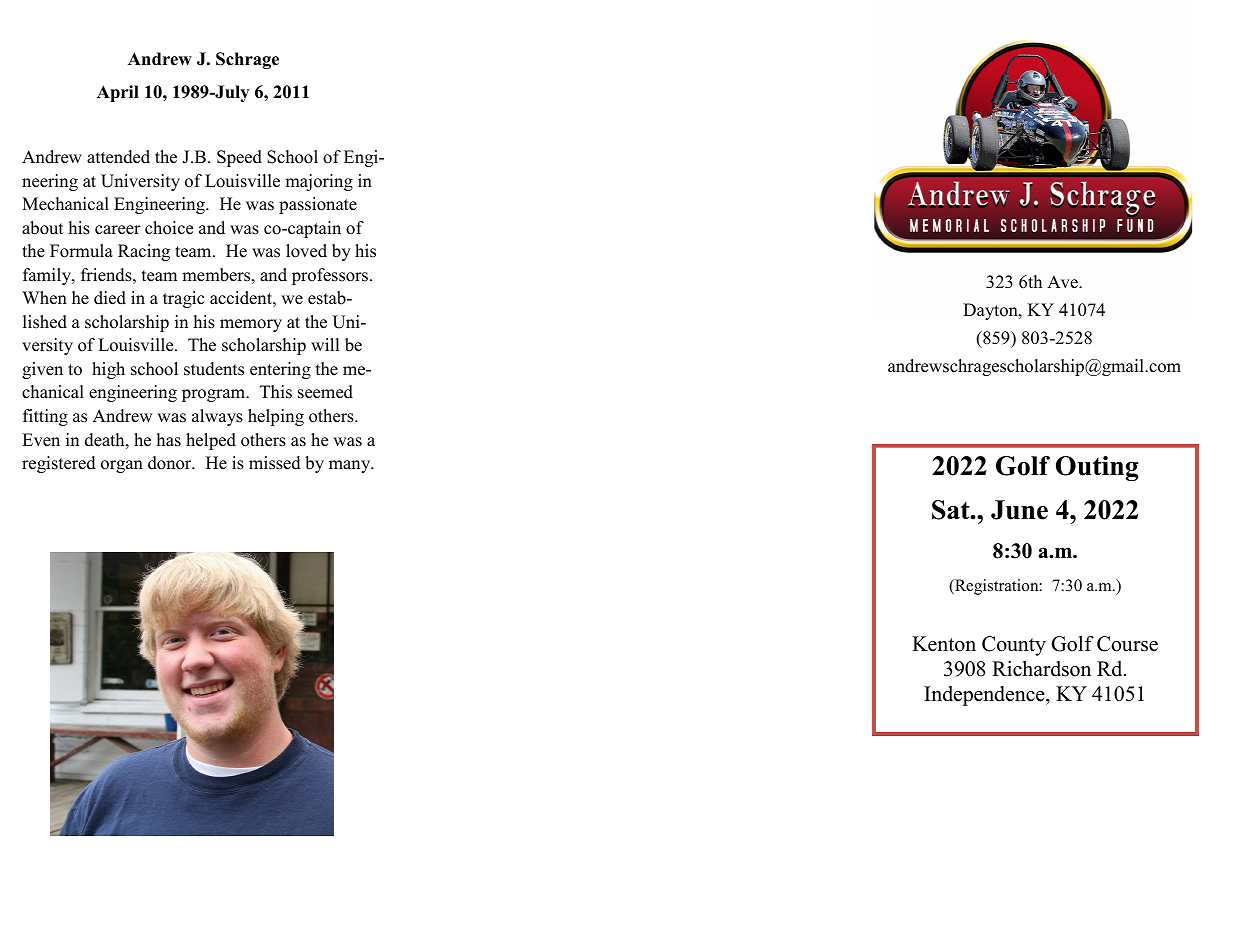 This screenshot has height=952, width=1233. What do you see at coordinates (1097, 468) in the screenshot?
I see `Outing` at bounding box center [1097, 468].
